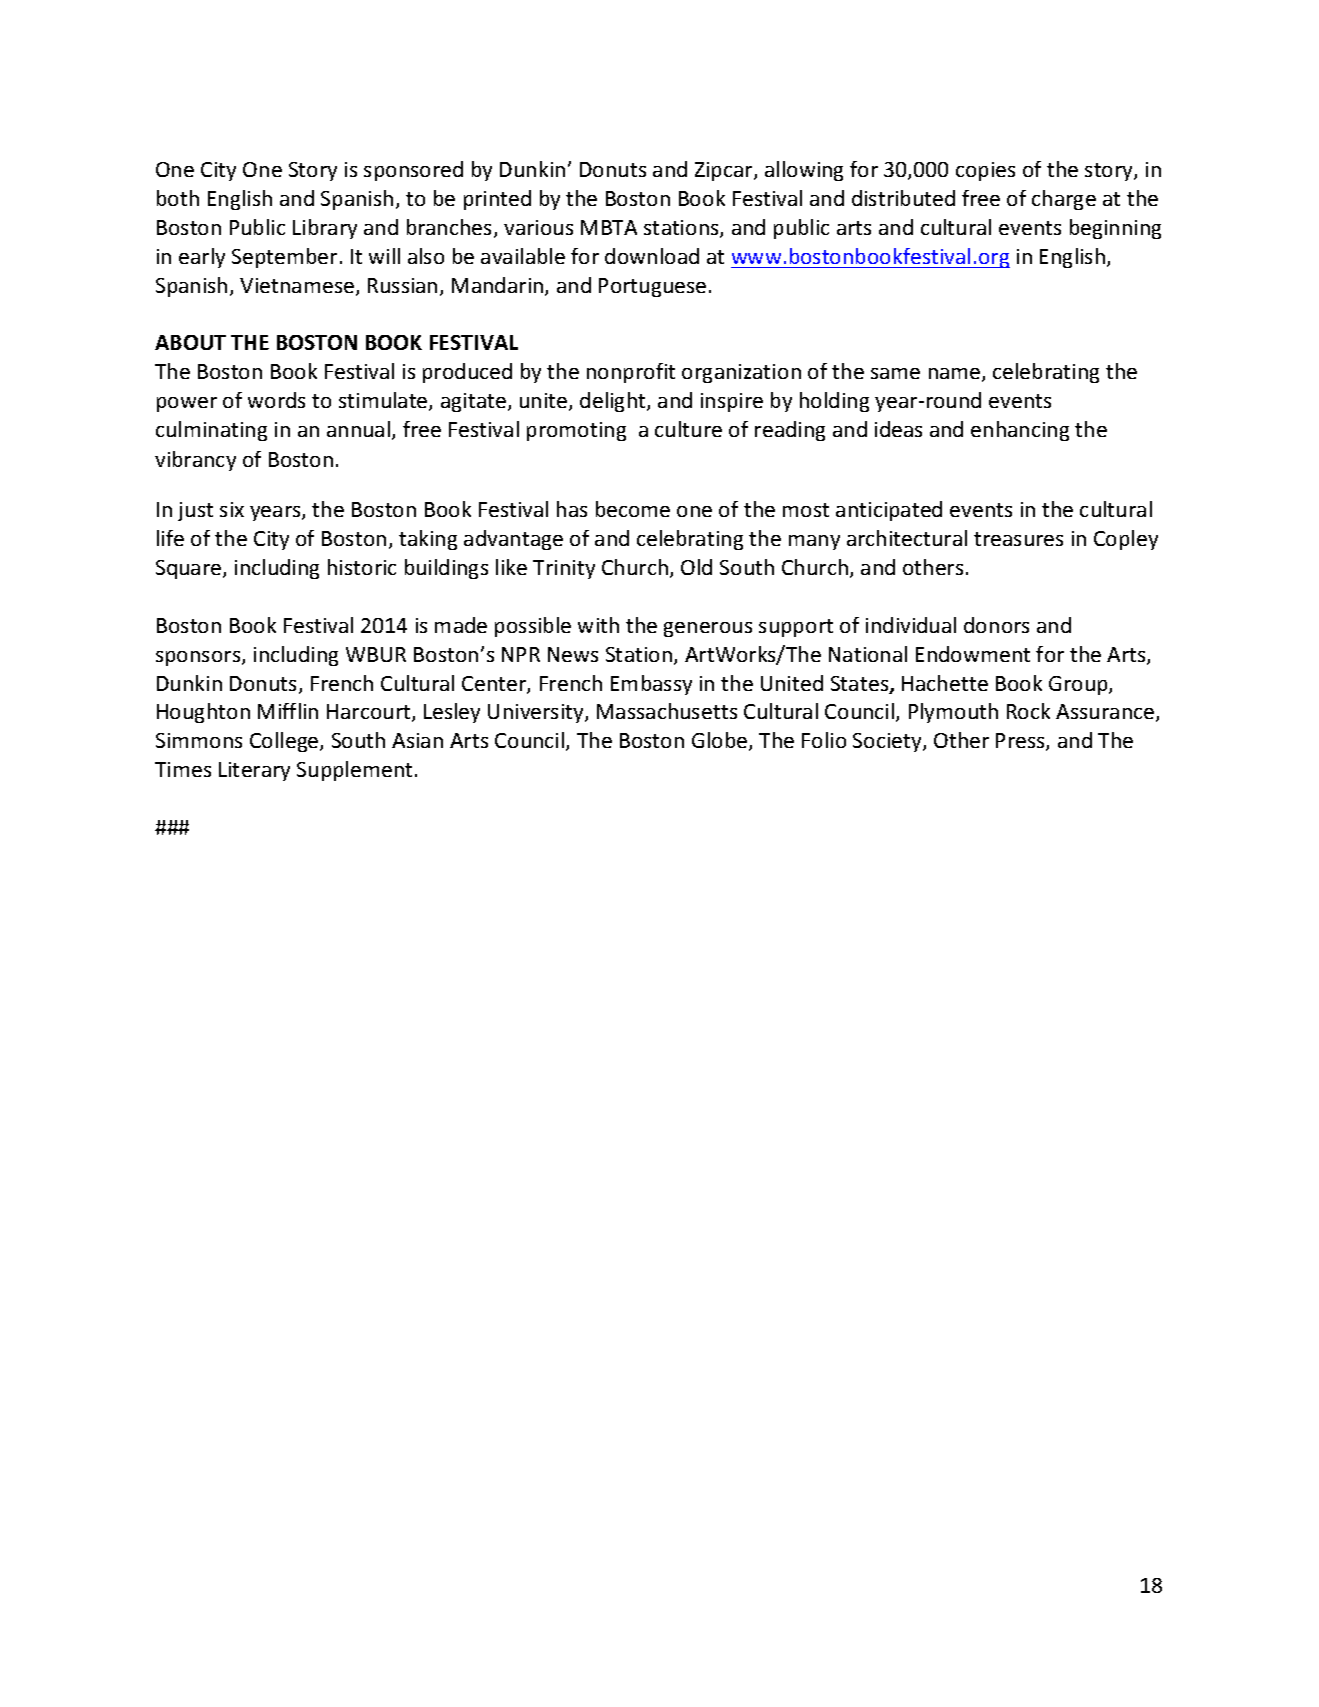 The image size is (1319, 1707). What do you see at coordinates (285, 742) in the screenshot?
I see `College` at bounding box center [285, 742].
